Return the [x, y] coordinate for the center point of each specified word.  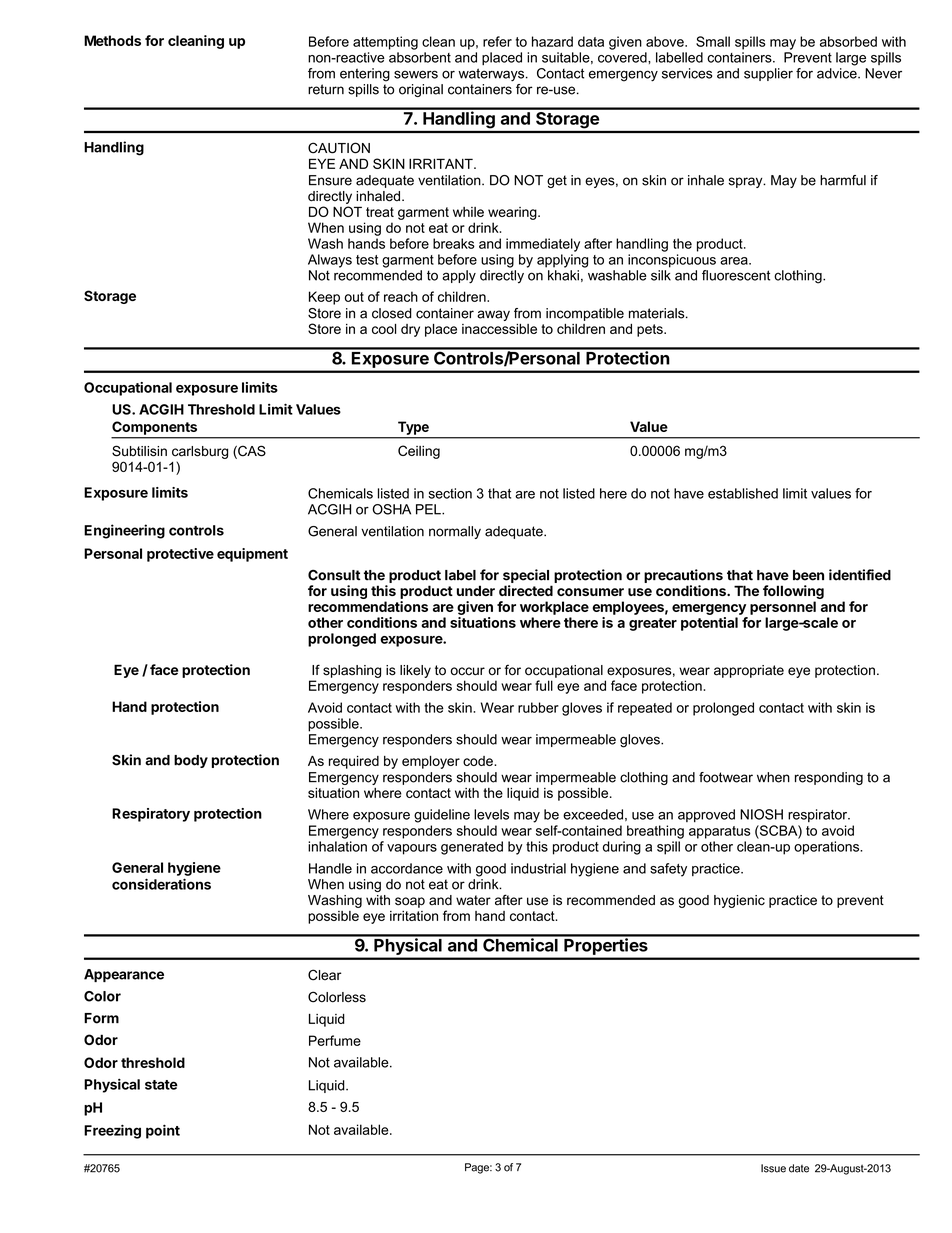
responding [829, 778]
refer [497, 41]
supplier [768, 74]
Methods [112, 40]
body [191, 761]
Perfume [335, 1040]
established [743, 493]
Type [413, 428]
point [163, 1131]
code [479, 761]
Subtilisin [139, 451]
